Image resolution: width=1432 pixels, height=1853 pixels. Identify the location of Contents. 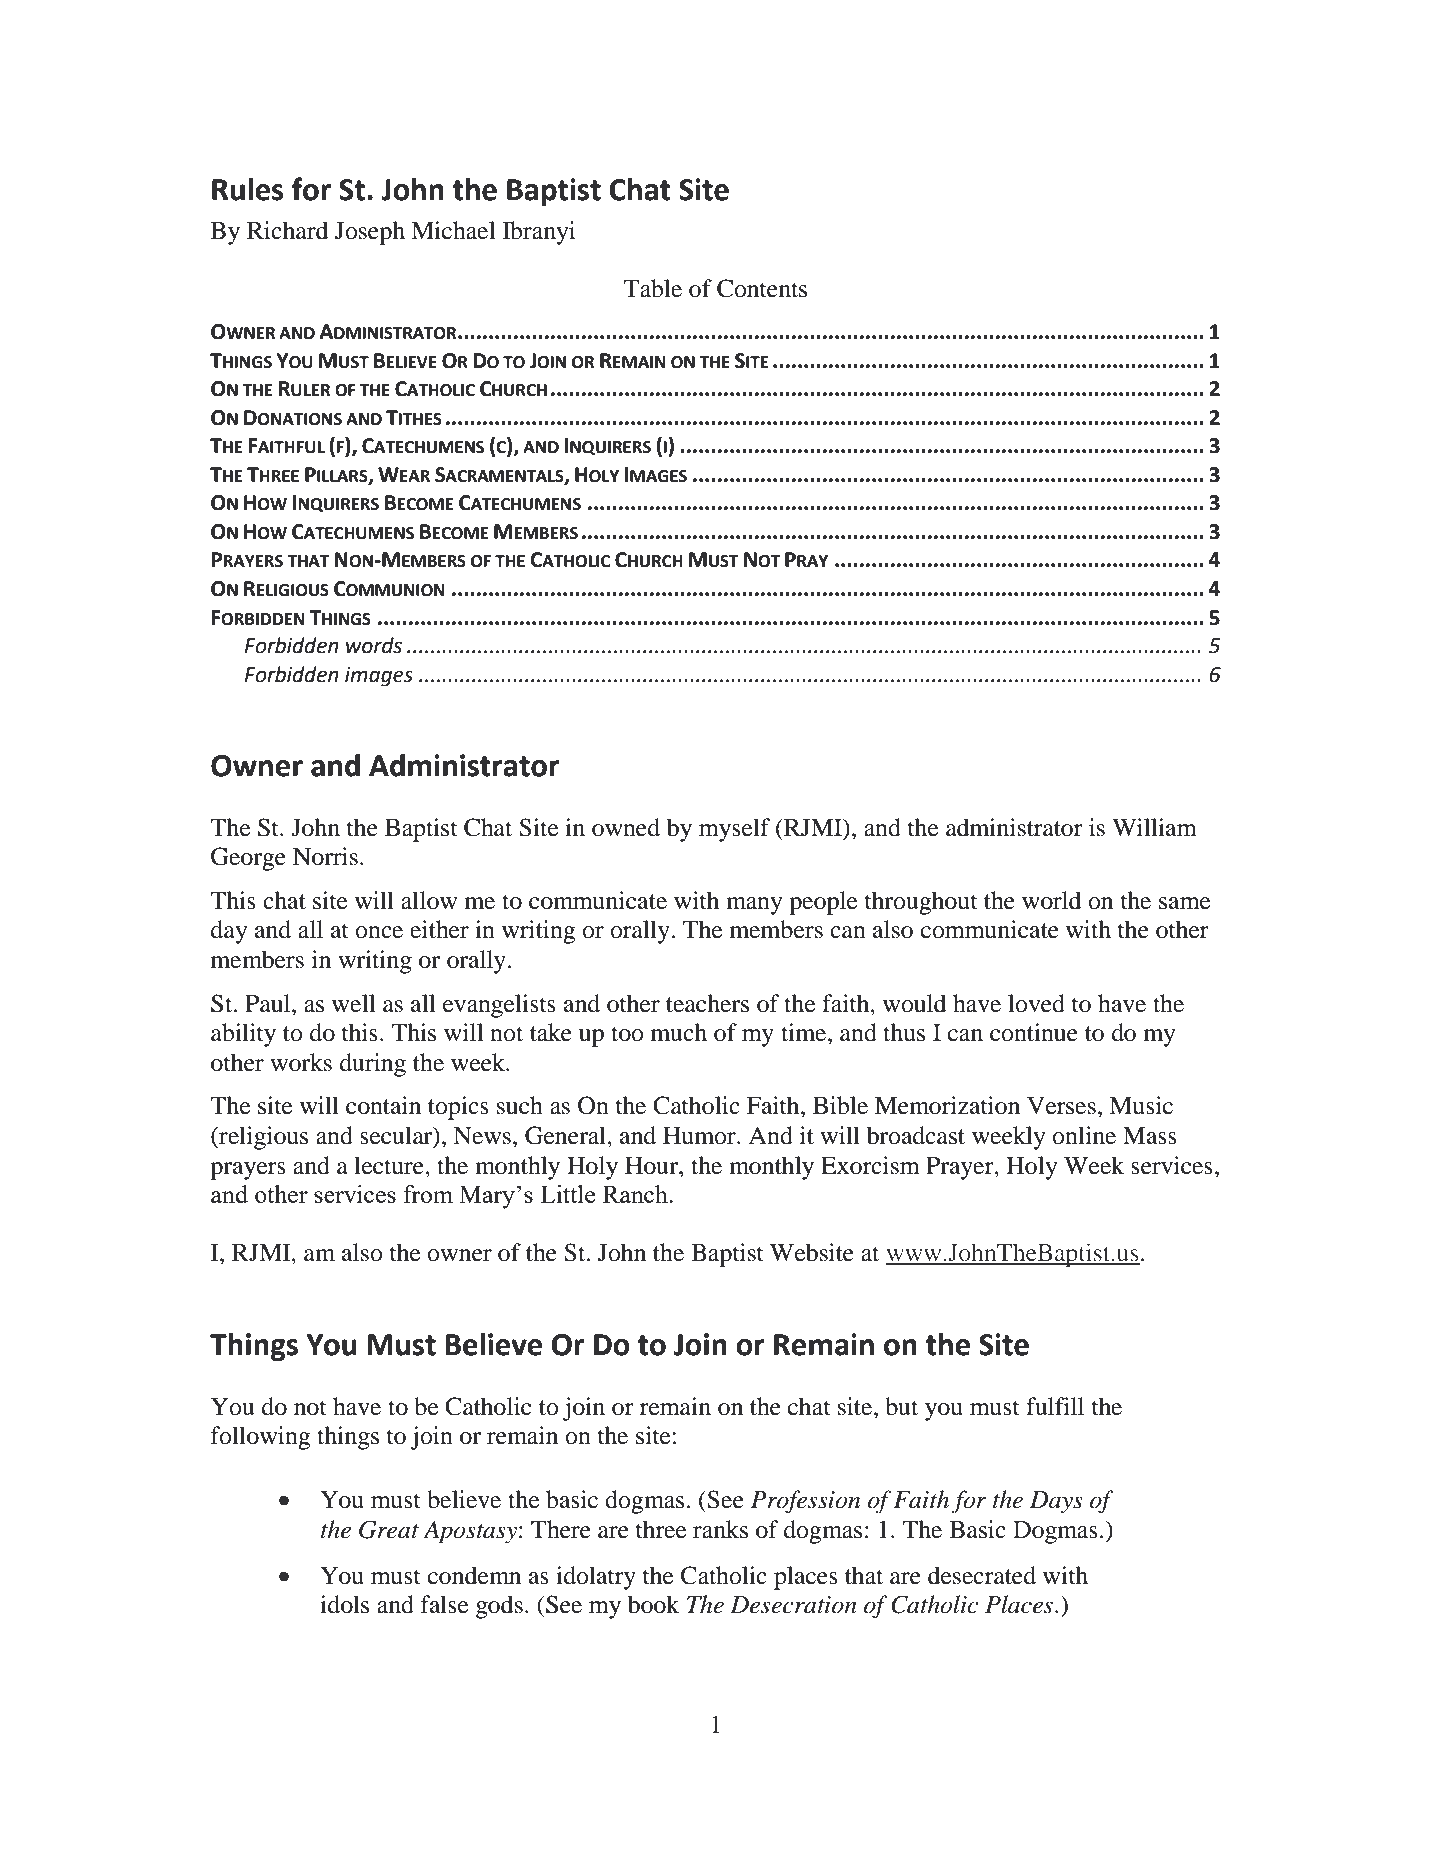
(762, 288).
